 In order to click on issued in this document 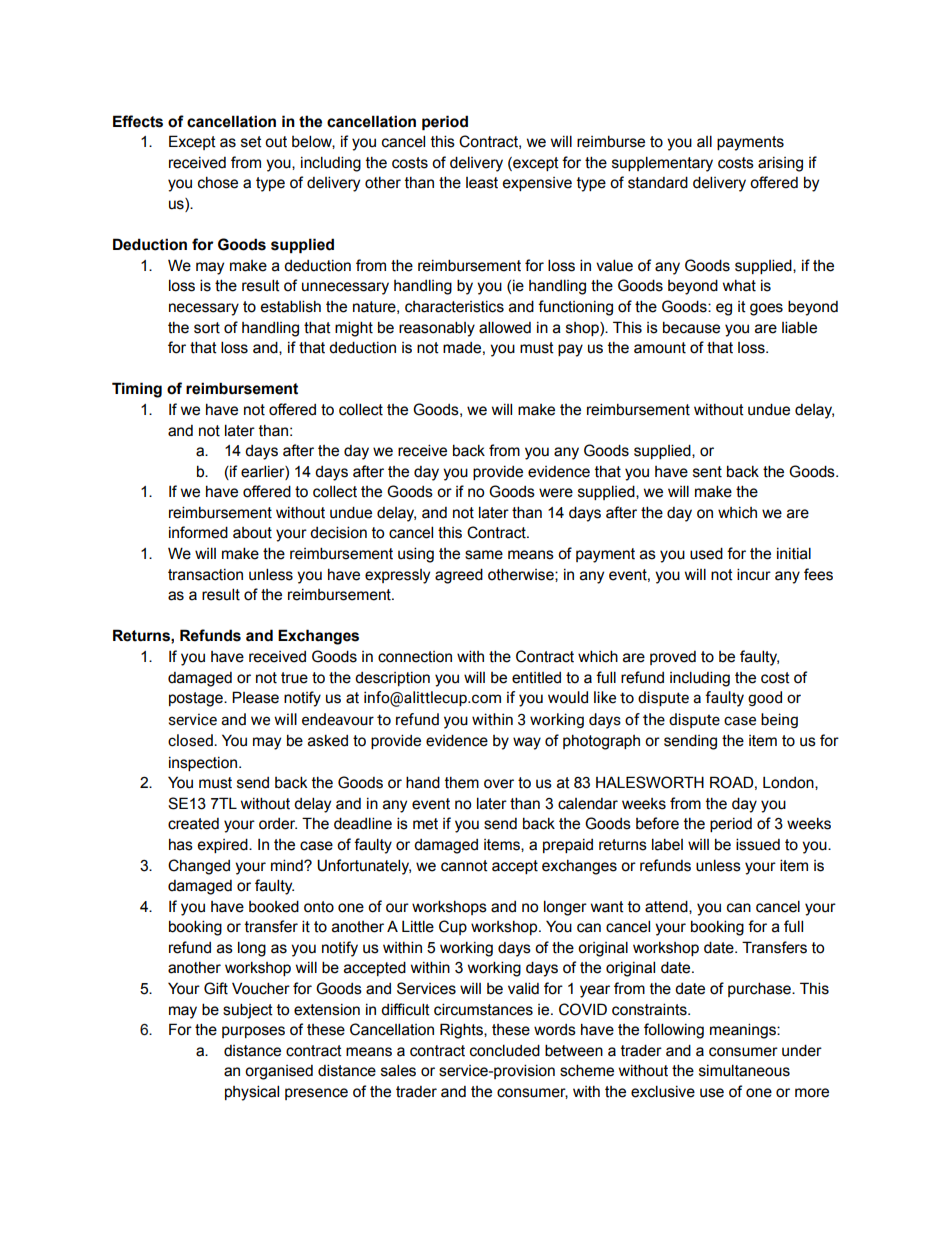, I will do `click(758, 844)`.
